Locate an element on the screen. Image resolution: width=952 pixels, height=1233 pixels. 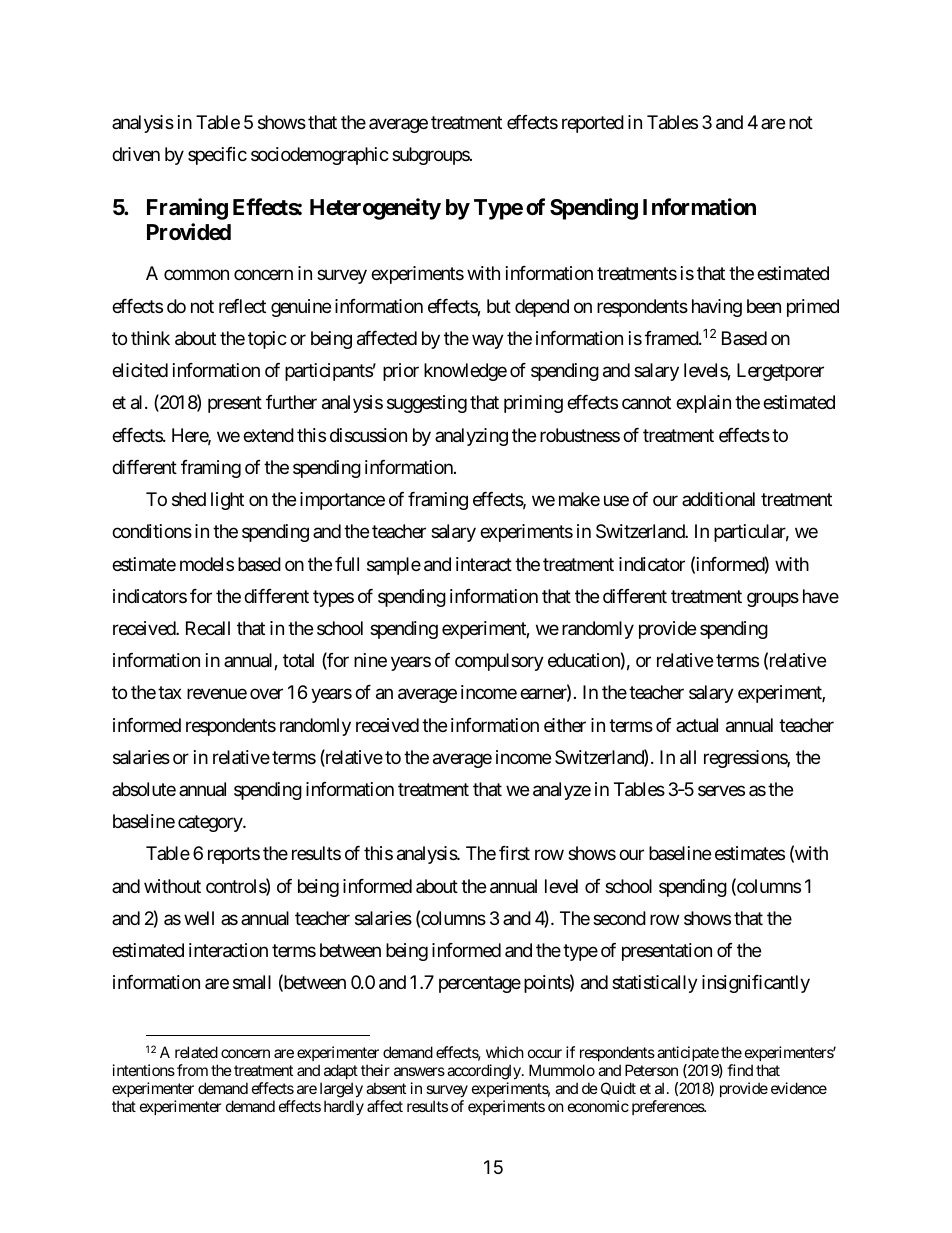
additional is located at coordinates (718, 499).
